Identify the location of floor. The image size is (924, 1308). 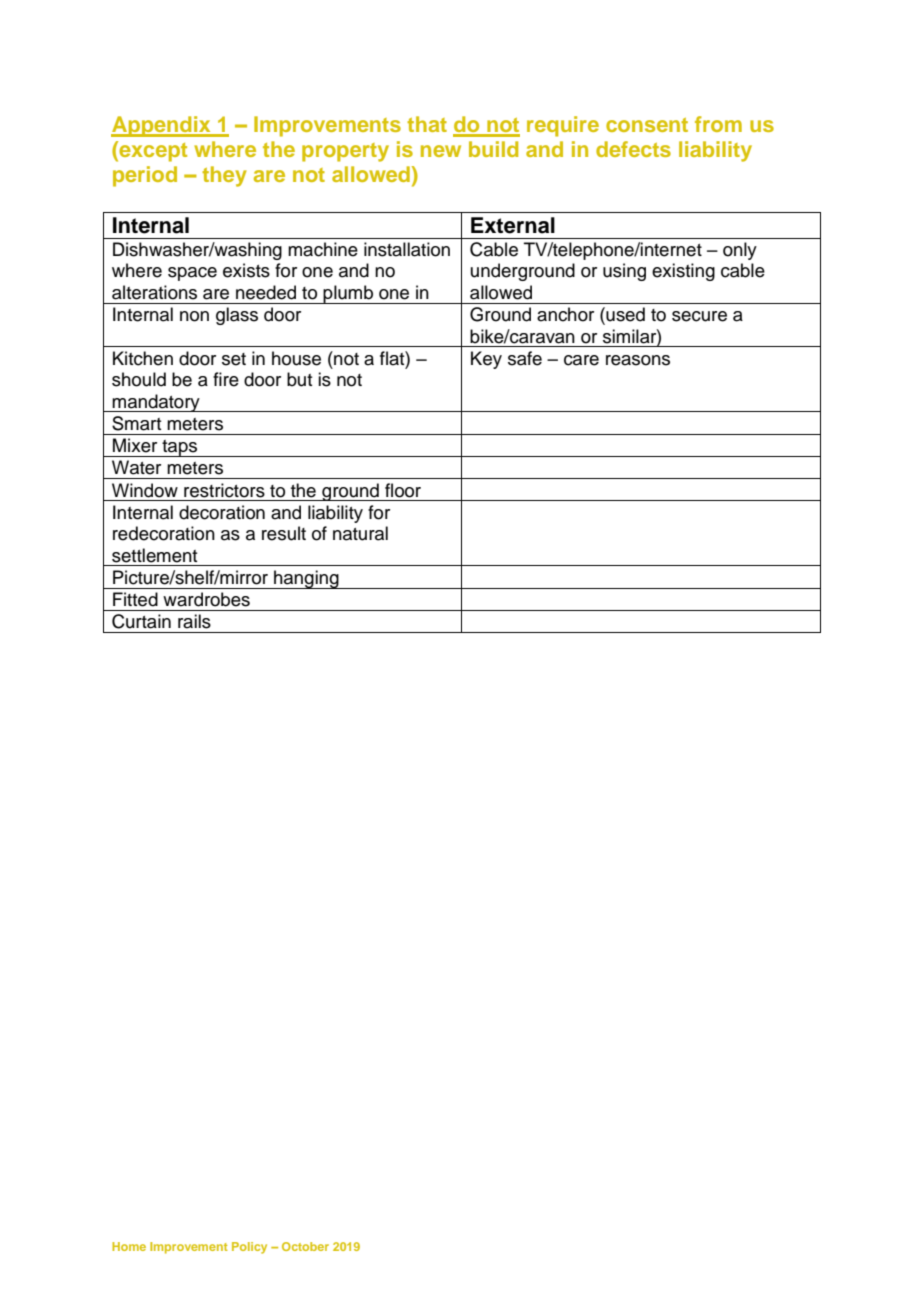
(403, 490).
